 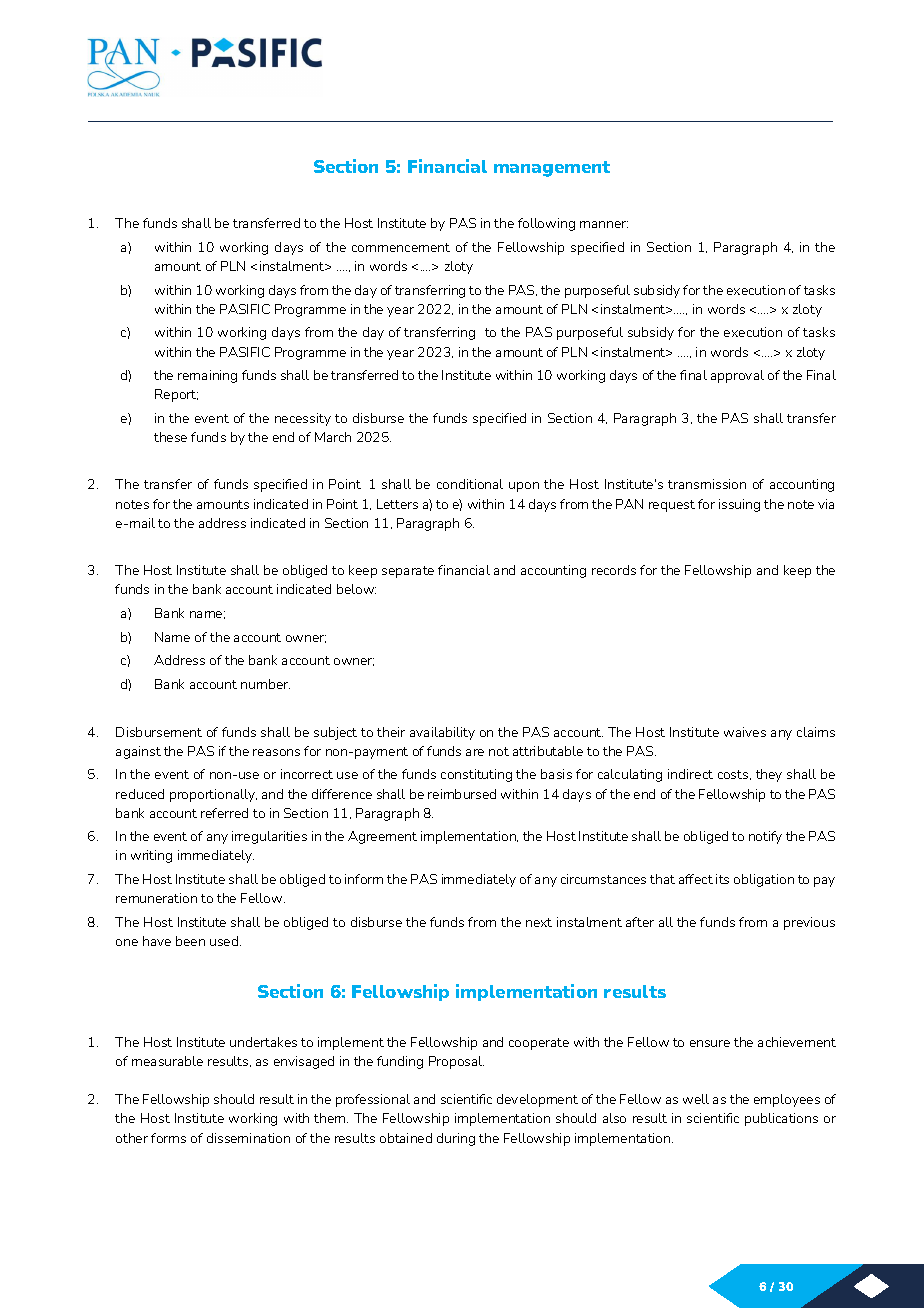 What do you see at coordinates (604, 224) in the image?
I see `manner` at bounding box center [604, 224].
